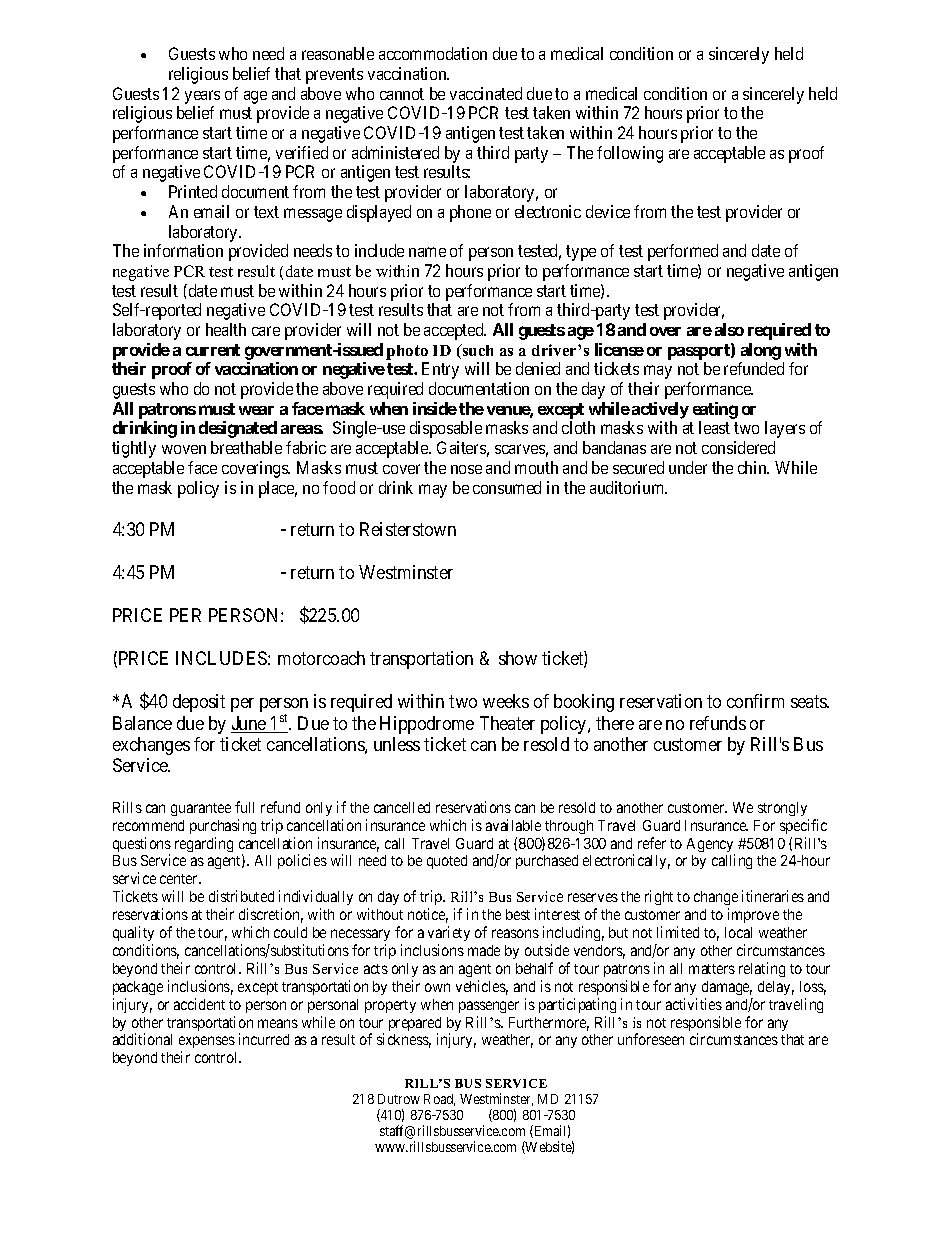 This image has width=952, height=1233. I want to click on accepted, so click(455, 331).
